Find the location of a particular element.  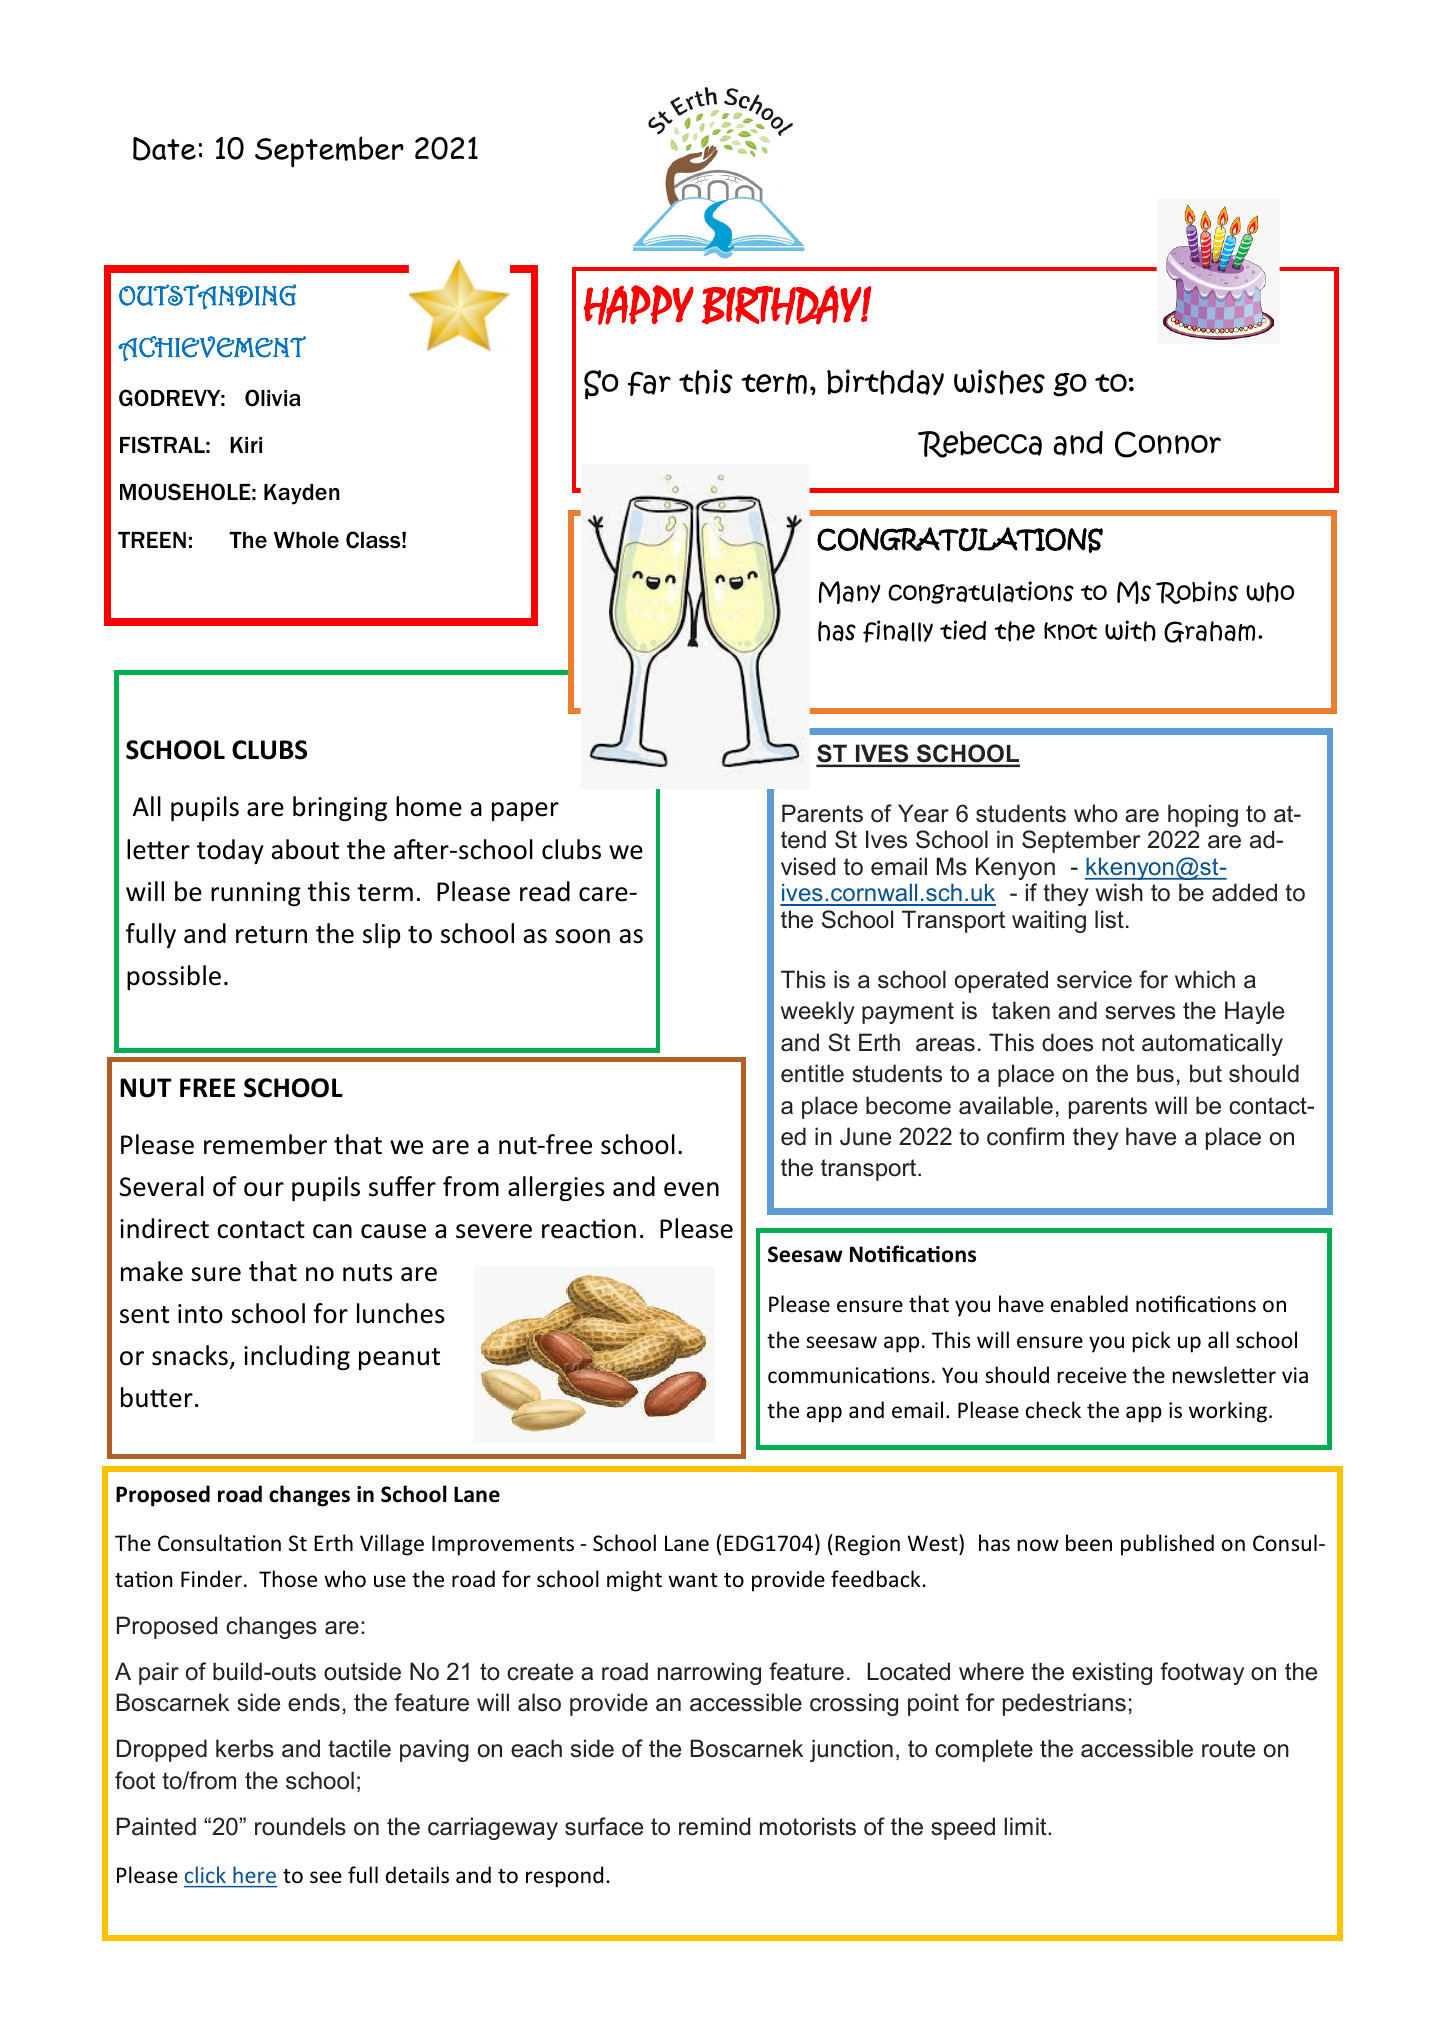

Painted is located at coordinates (156, 1826).
